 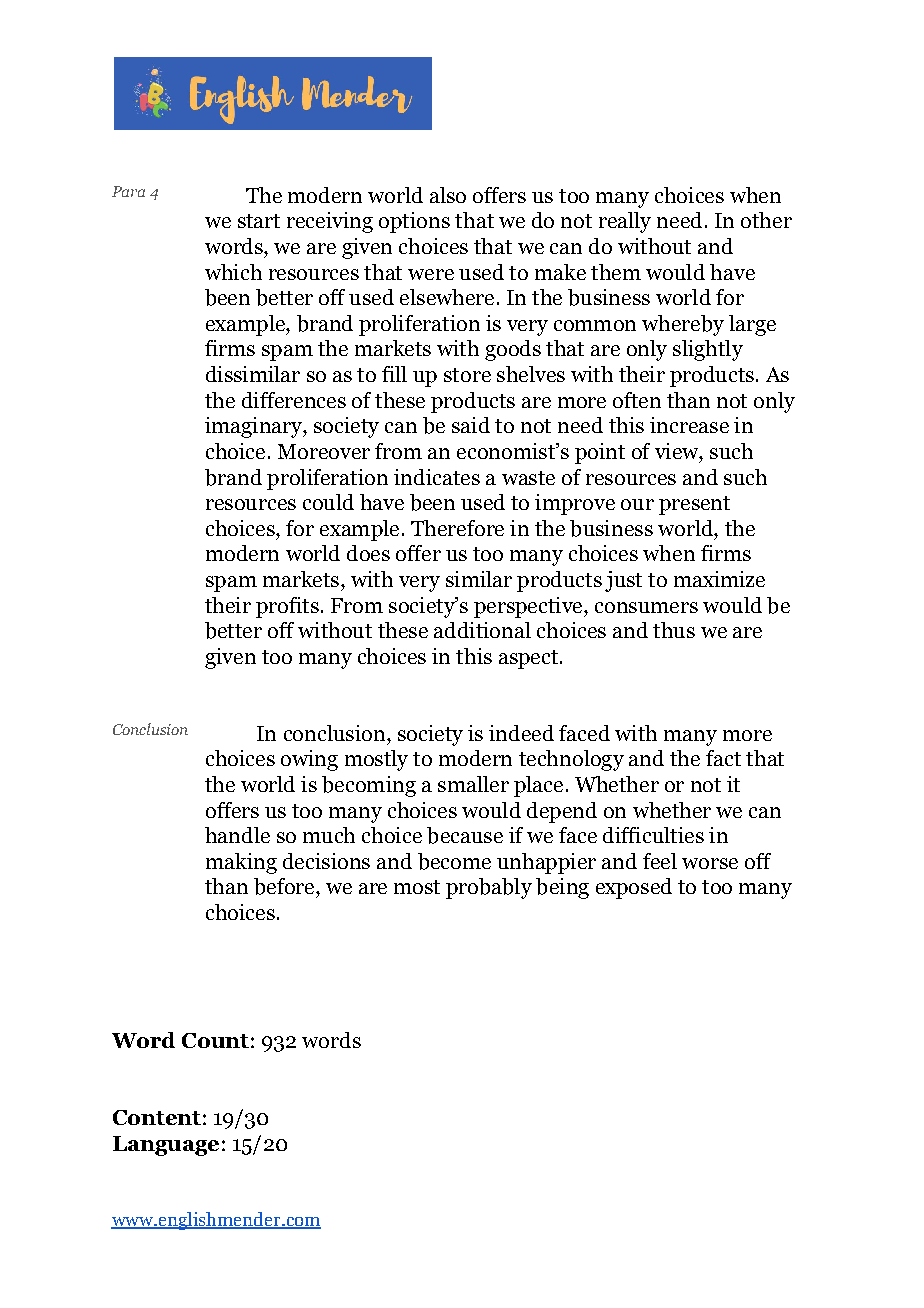 What do you see at coordinates (465, 835) in the page?
I see `because` at bounding box center [465, 835].
